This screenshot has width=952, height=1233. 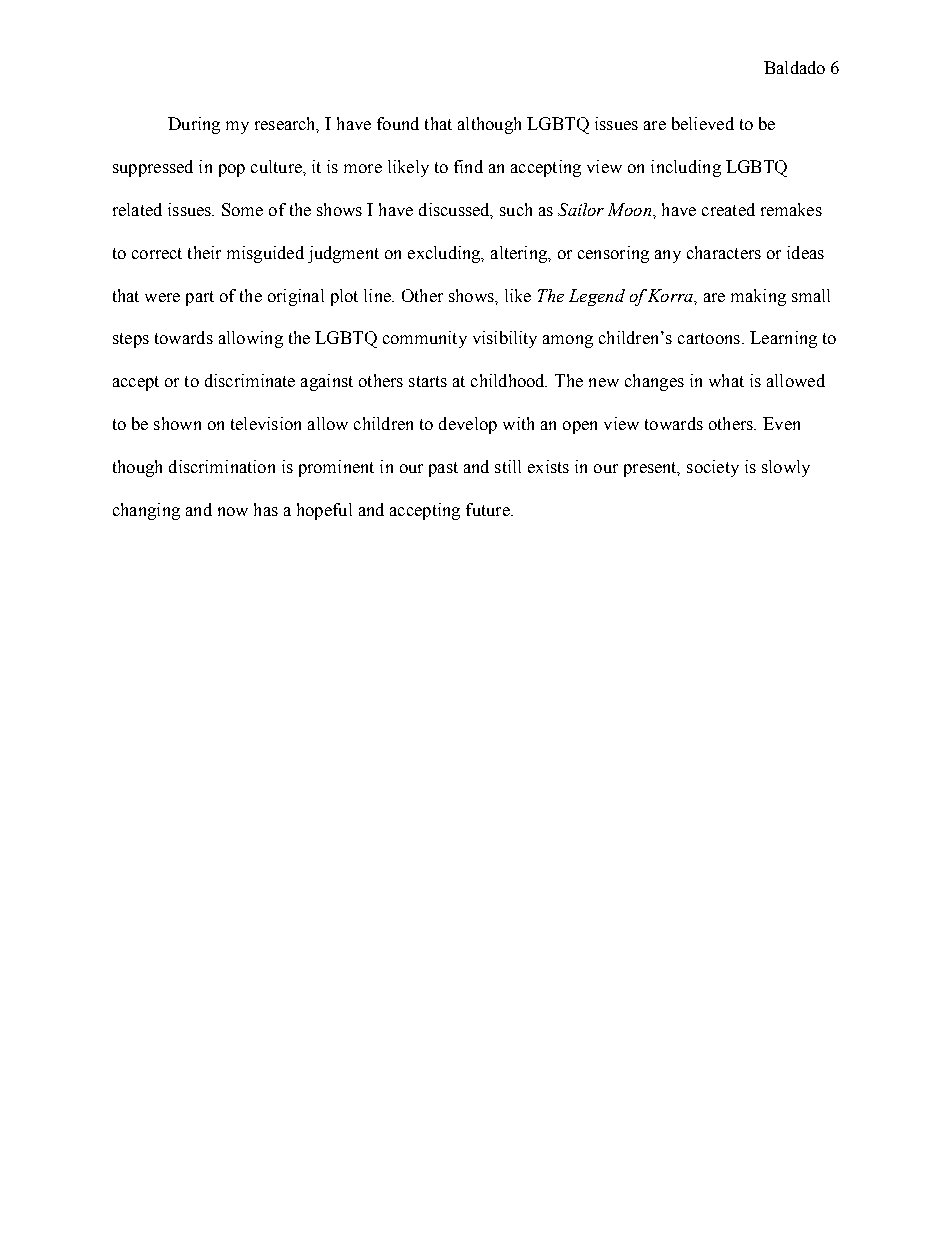 What do you see at coordinates (509, 380) in the screenshot?
I see `childhood` at bounding box center [509, 380].
